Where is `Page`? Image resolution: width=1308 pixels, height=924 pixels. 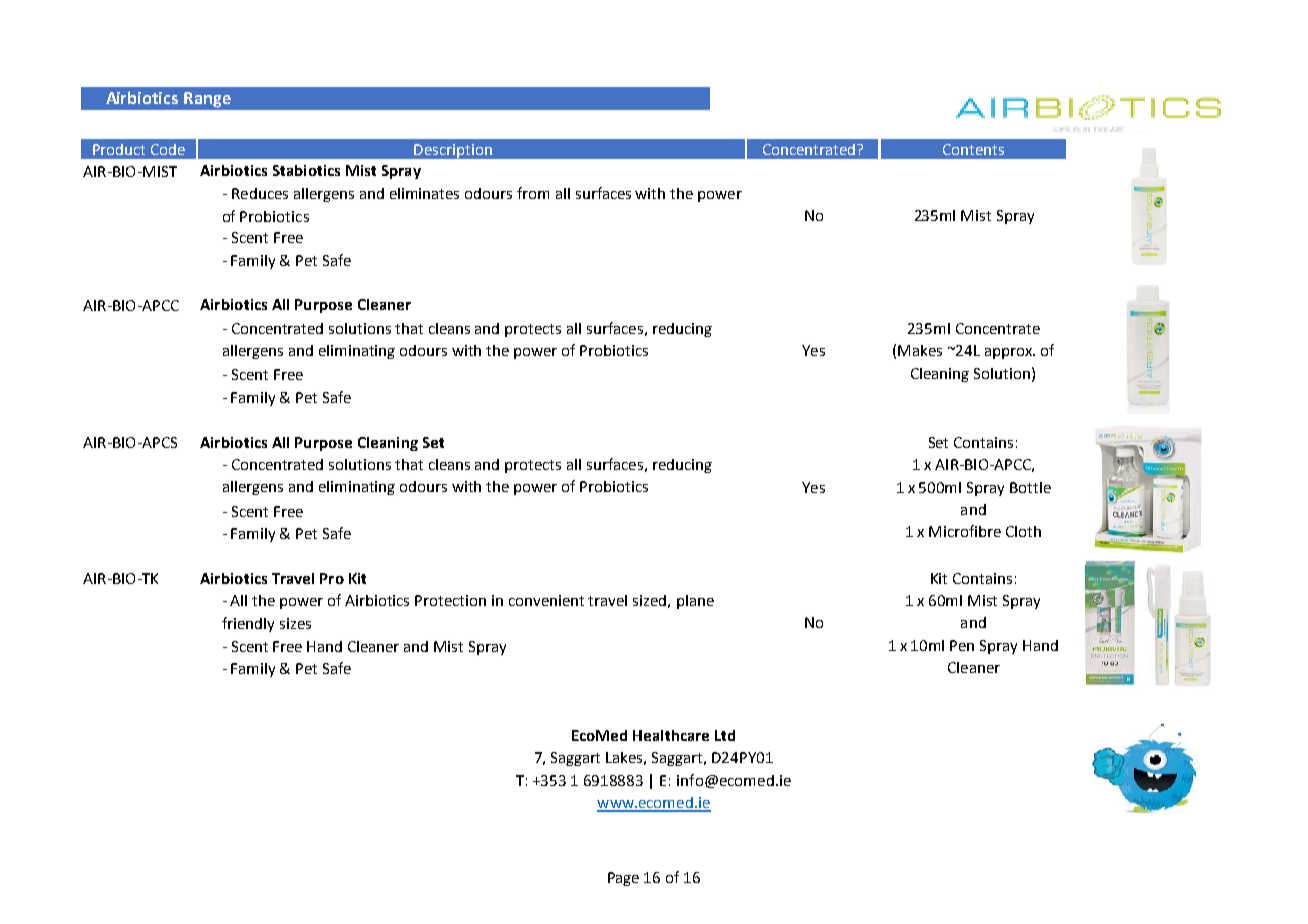 Page is located at coordinates (623, 879).
